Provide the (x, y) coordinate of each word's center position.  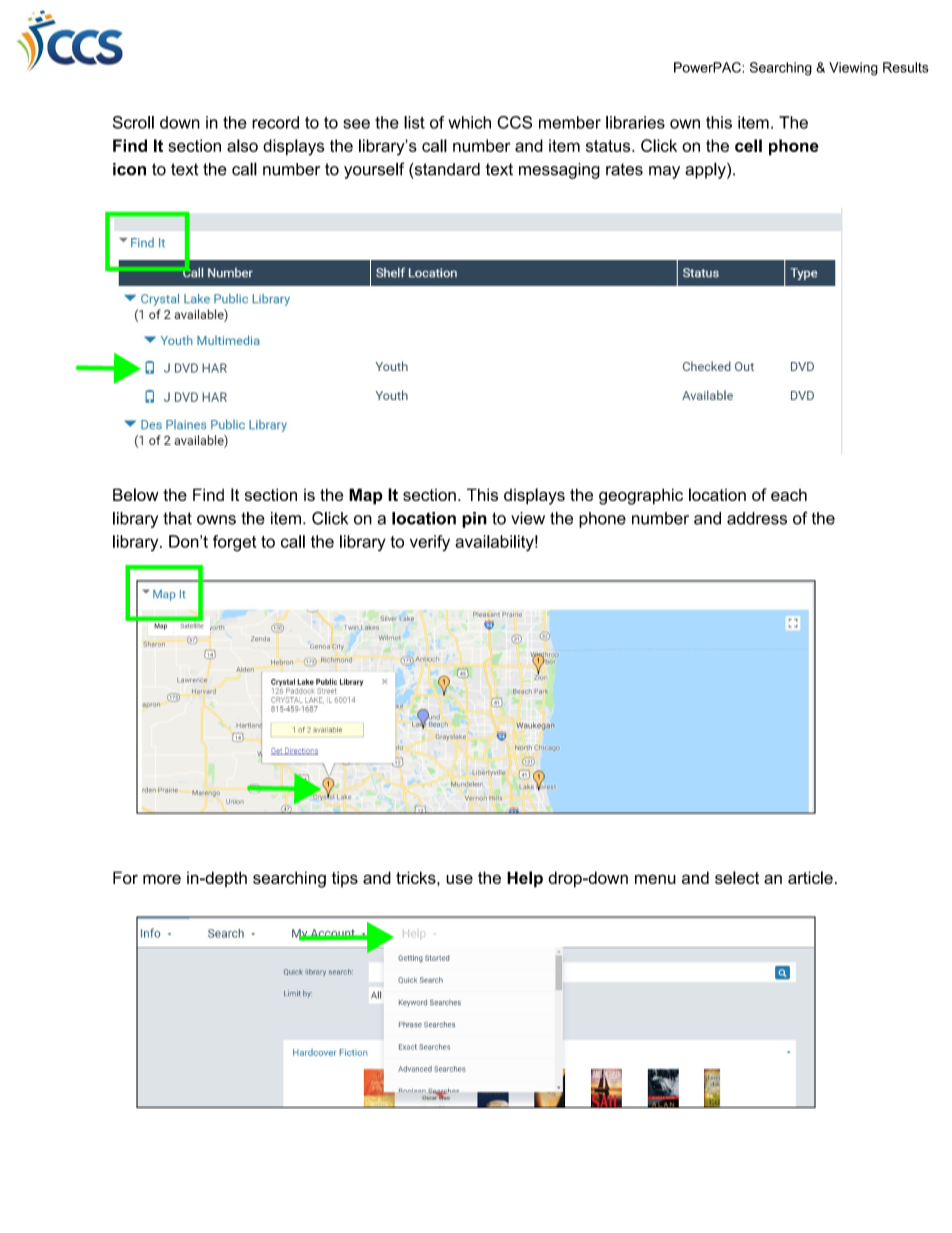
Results (906, 67)
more (162, 879)
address (757, 518)
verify (430, 543)
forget (234, 543)
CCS (514, 122)
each (789, 495)
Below (136, 494)
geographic (641, 496)
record (275, 122)
